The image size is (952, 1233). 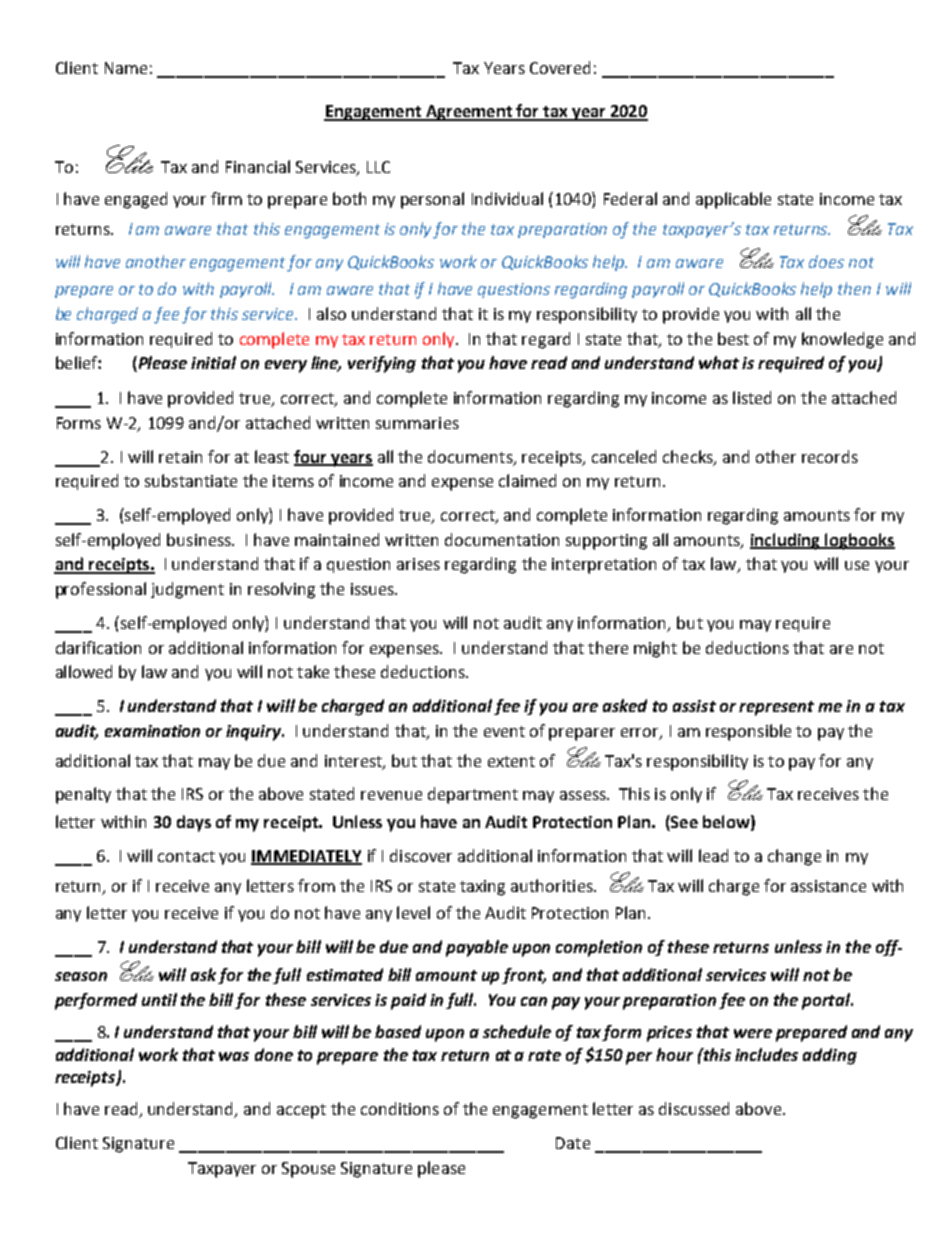 What do you see at coordinates (468, 113) in the screenshot?
I see `Agreement` at bounding box center [468, 113].
